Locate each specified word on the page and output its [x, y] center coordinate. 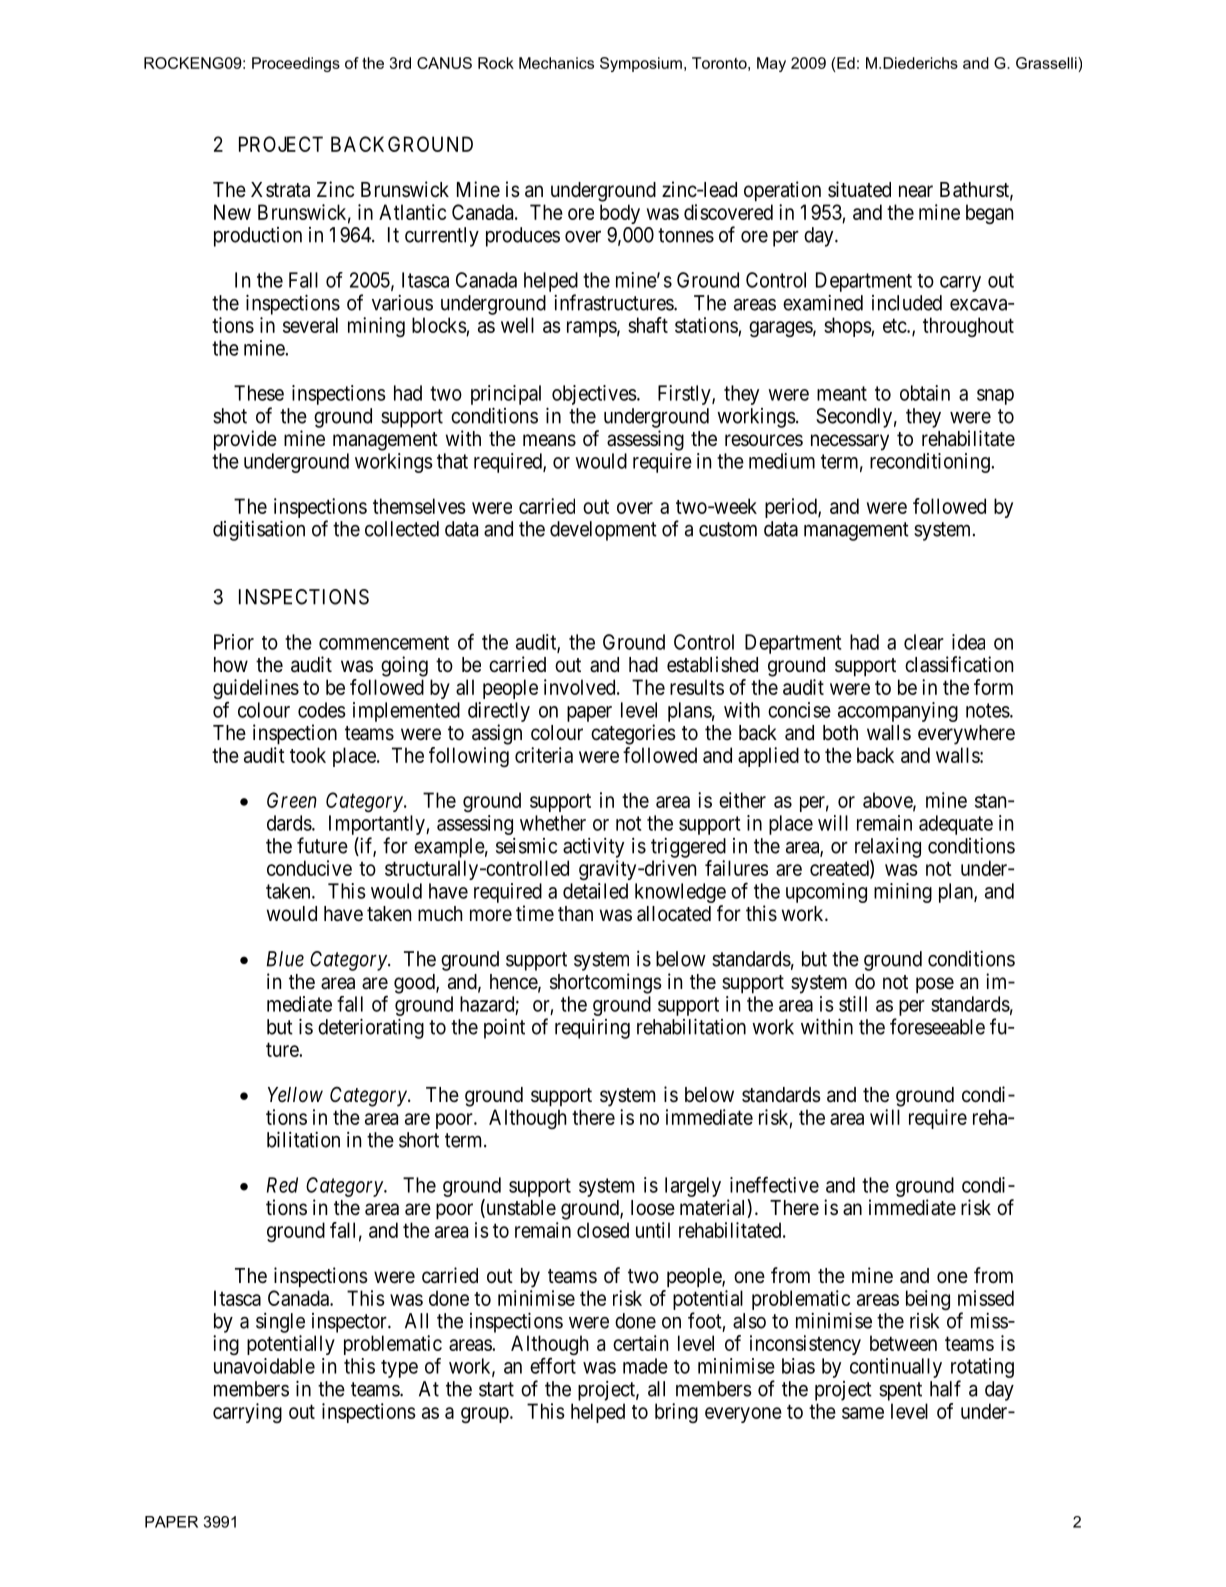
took [308, 755]
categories [633, 734]
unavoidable [264, 1366]
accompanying [898, 712]
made [645, 1366]
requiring [592, 1029]
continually [896, 1368]
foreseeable [937, 1026]
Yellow [295, 1095]
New [232, 212]
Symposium [641, 64]
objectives [594, 395]
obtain [925, 393]
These [259, 393]
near [916, 191]
